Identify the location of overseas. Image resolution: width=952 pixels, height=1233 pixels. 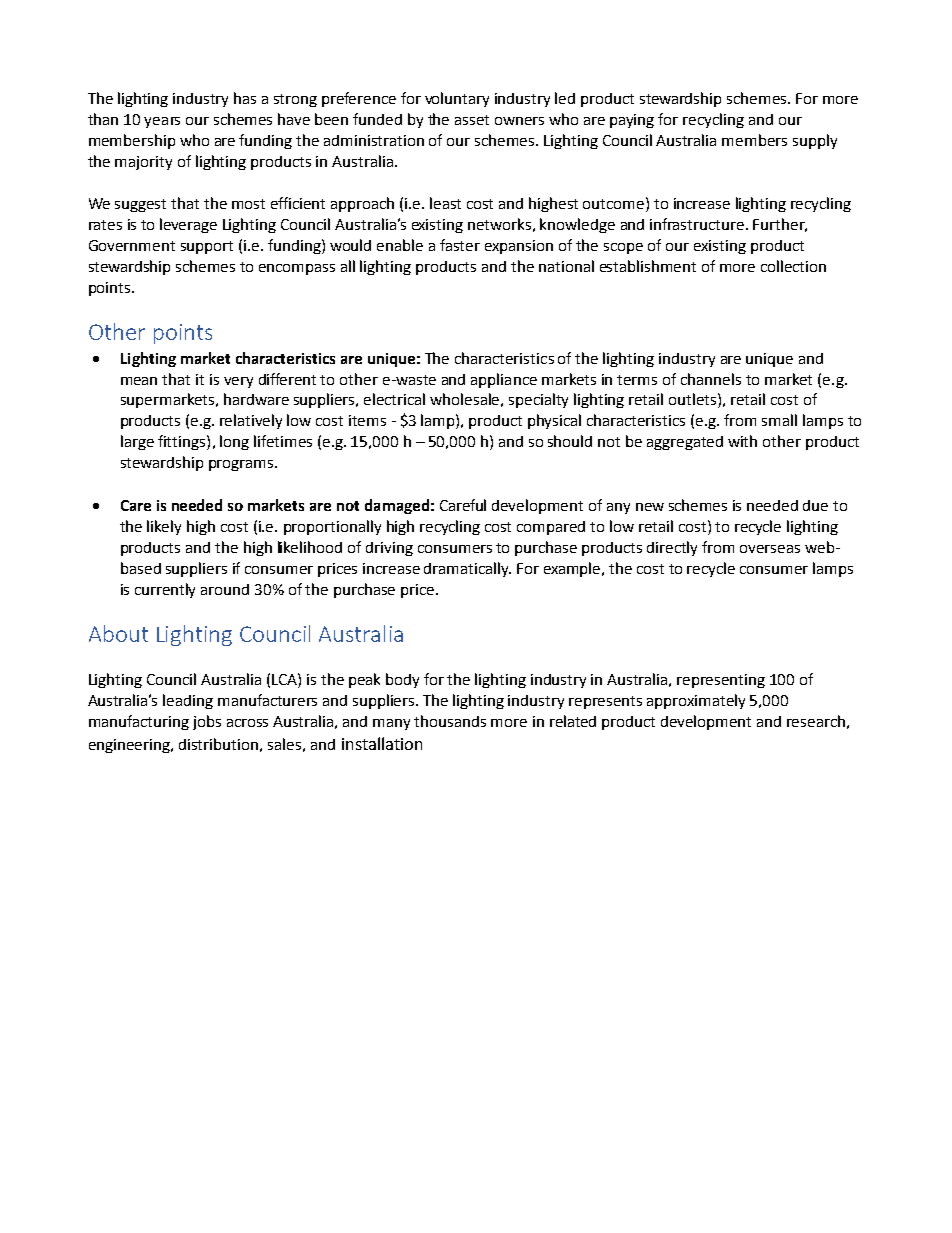
(770, 549).
